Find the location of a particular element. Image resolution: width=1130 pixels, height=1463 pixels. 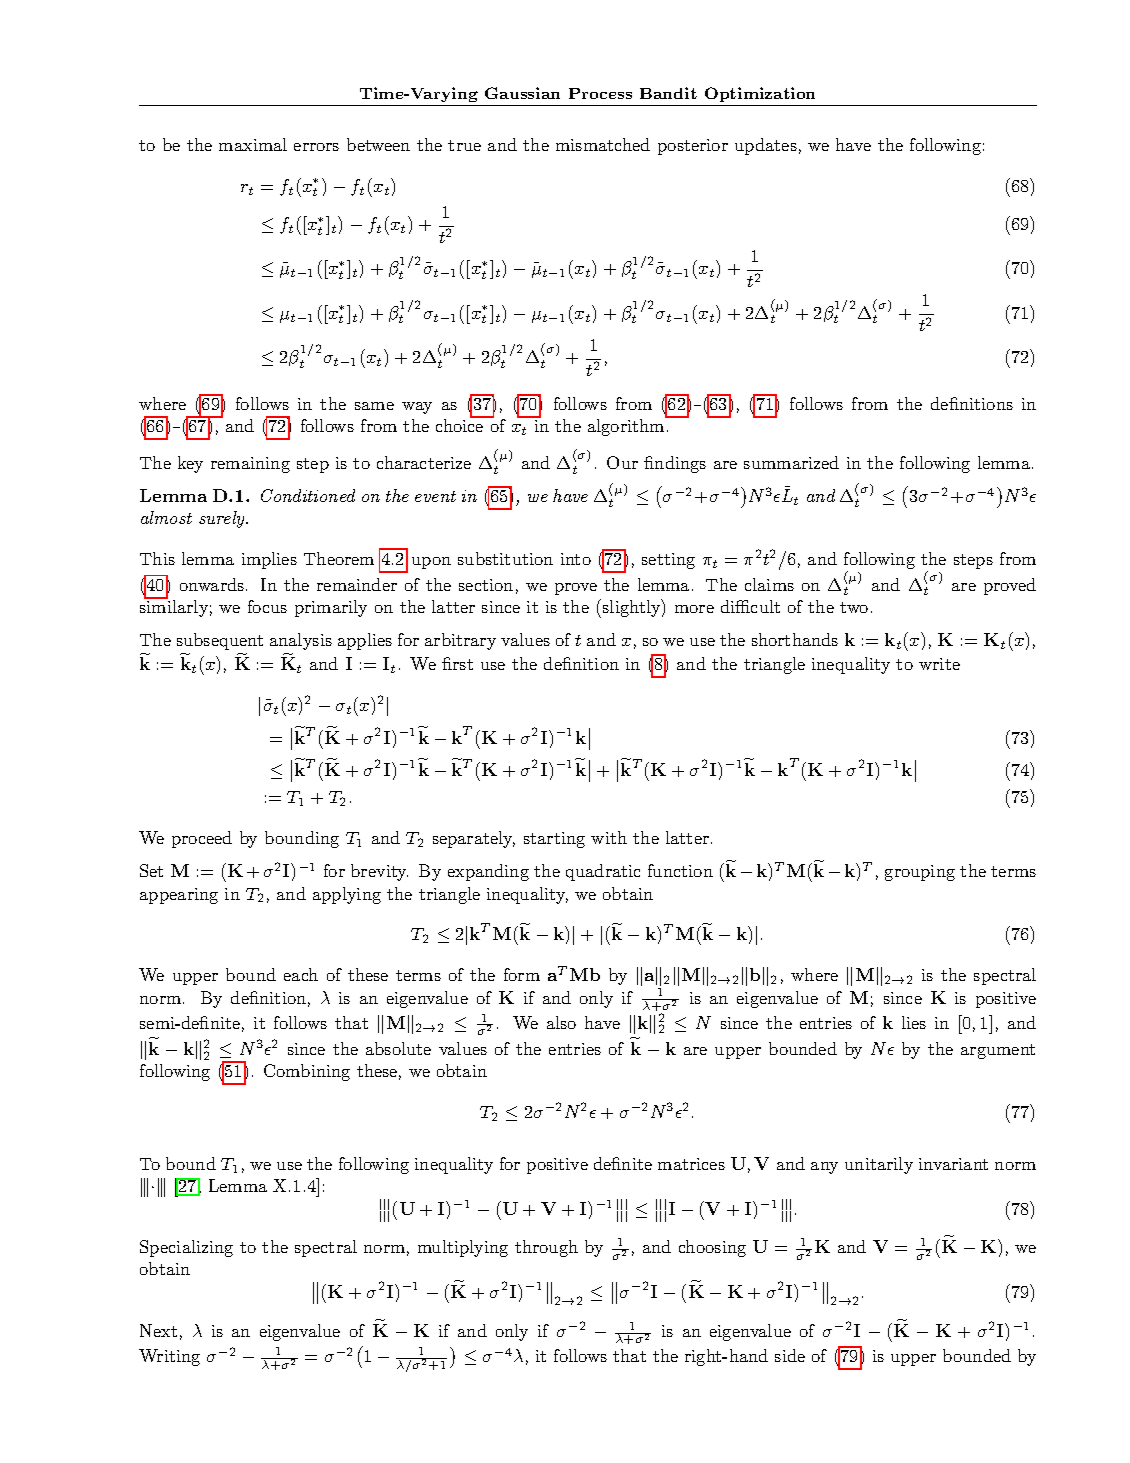

summarized is located at coordinates (791, 462).
